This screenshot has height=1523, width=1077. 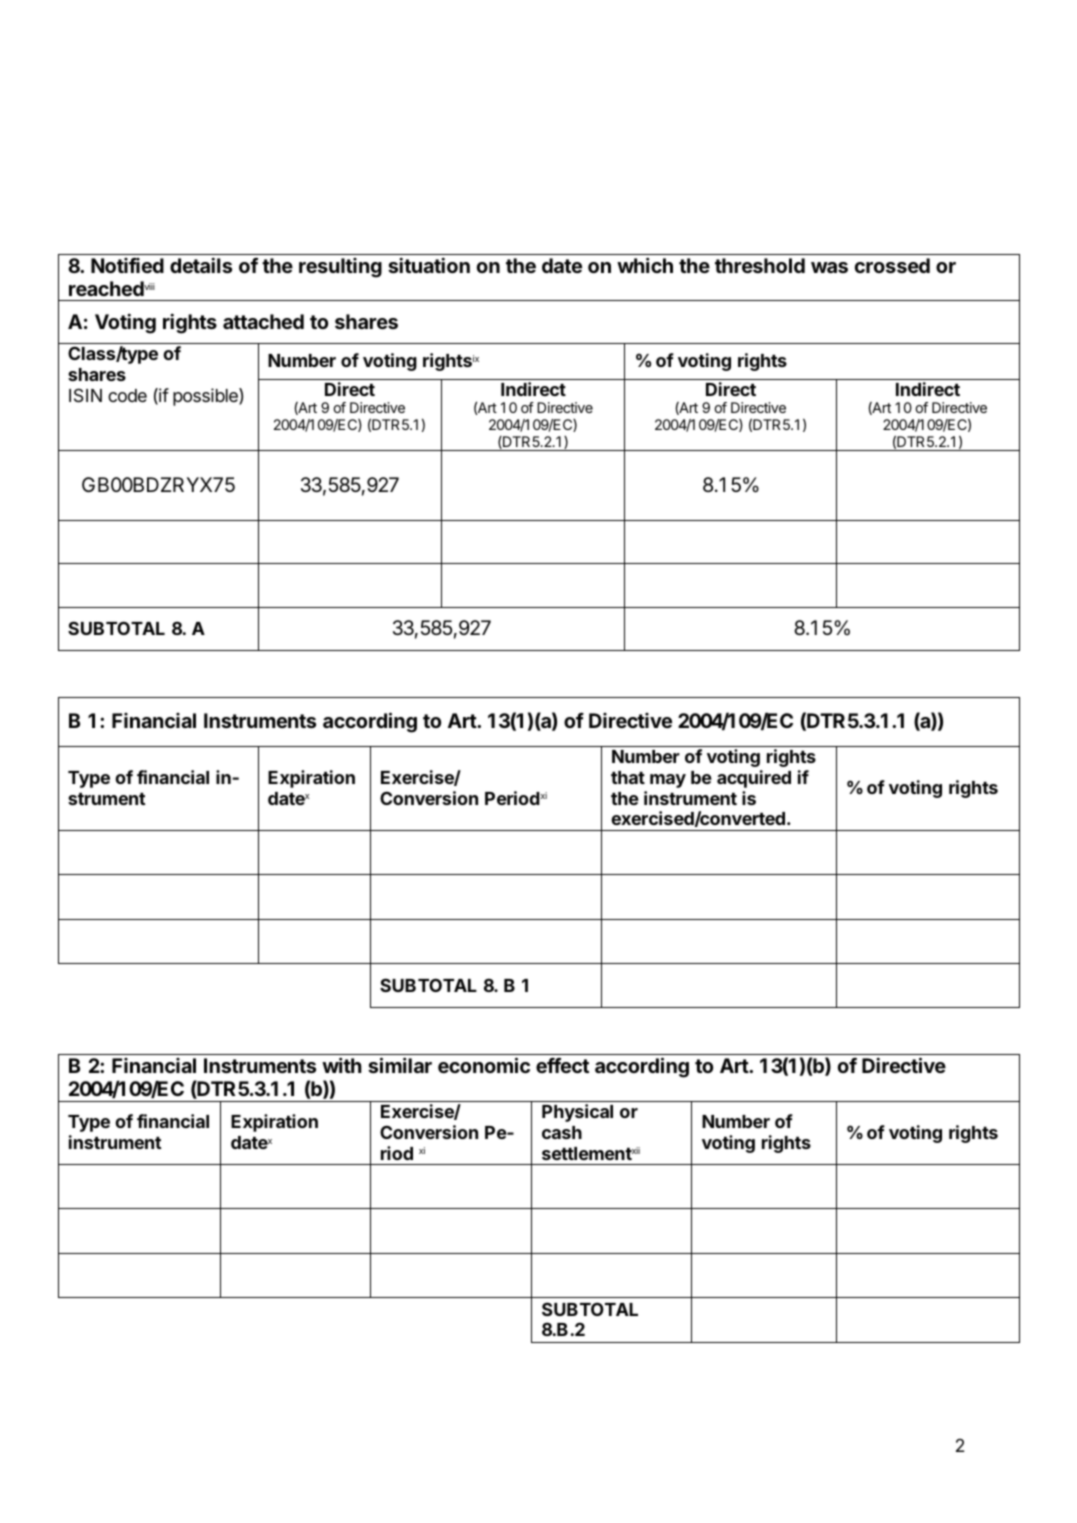 What do you see at coordinates (484, 1065) in the screenshot?
I see `economic` at bounding box center [484, 1065].
